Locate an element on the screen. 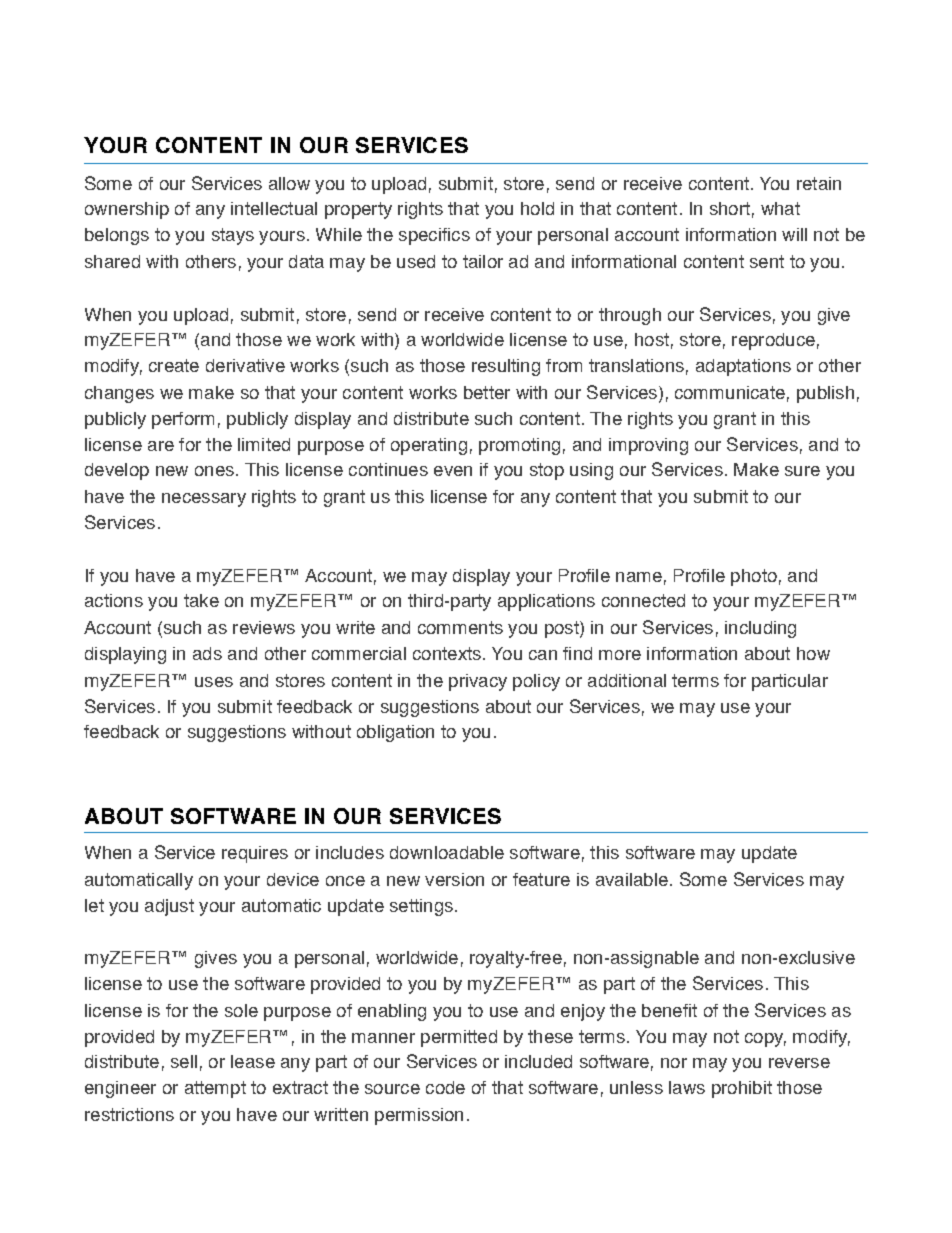  perform is located at coordinates (183, 420).
